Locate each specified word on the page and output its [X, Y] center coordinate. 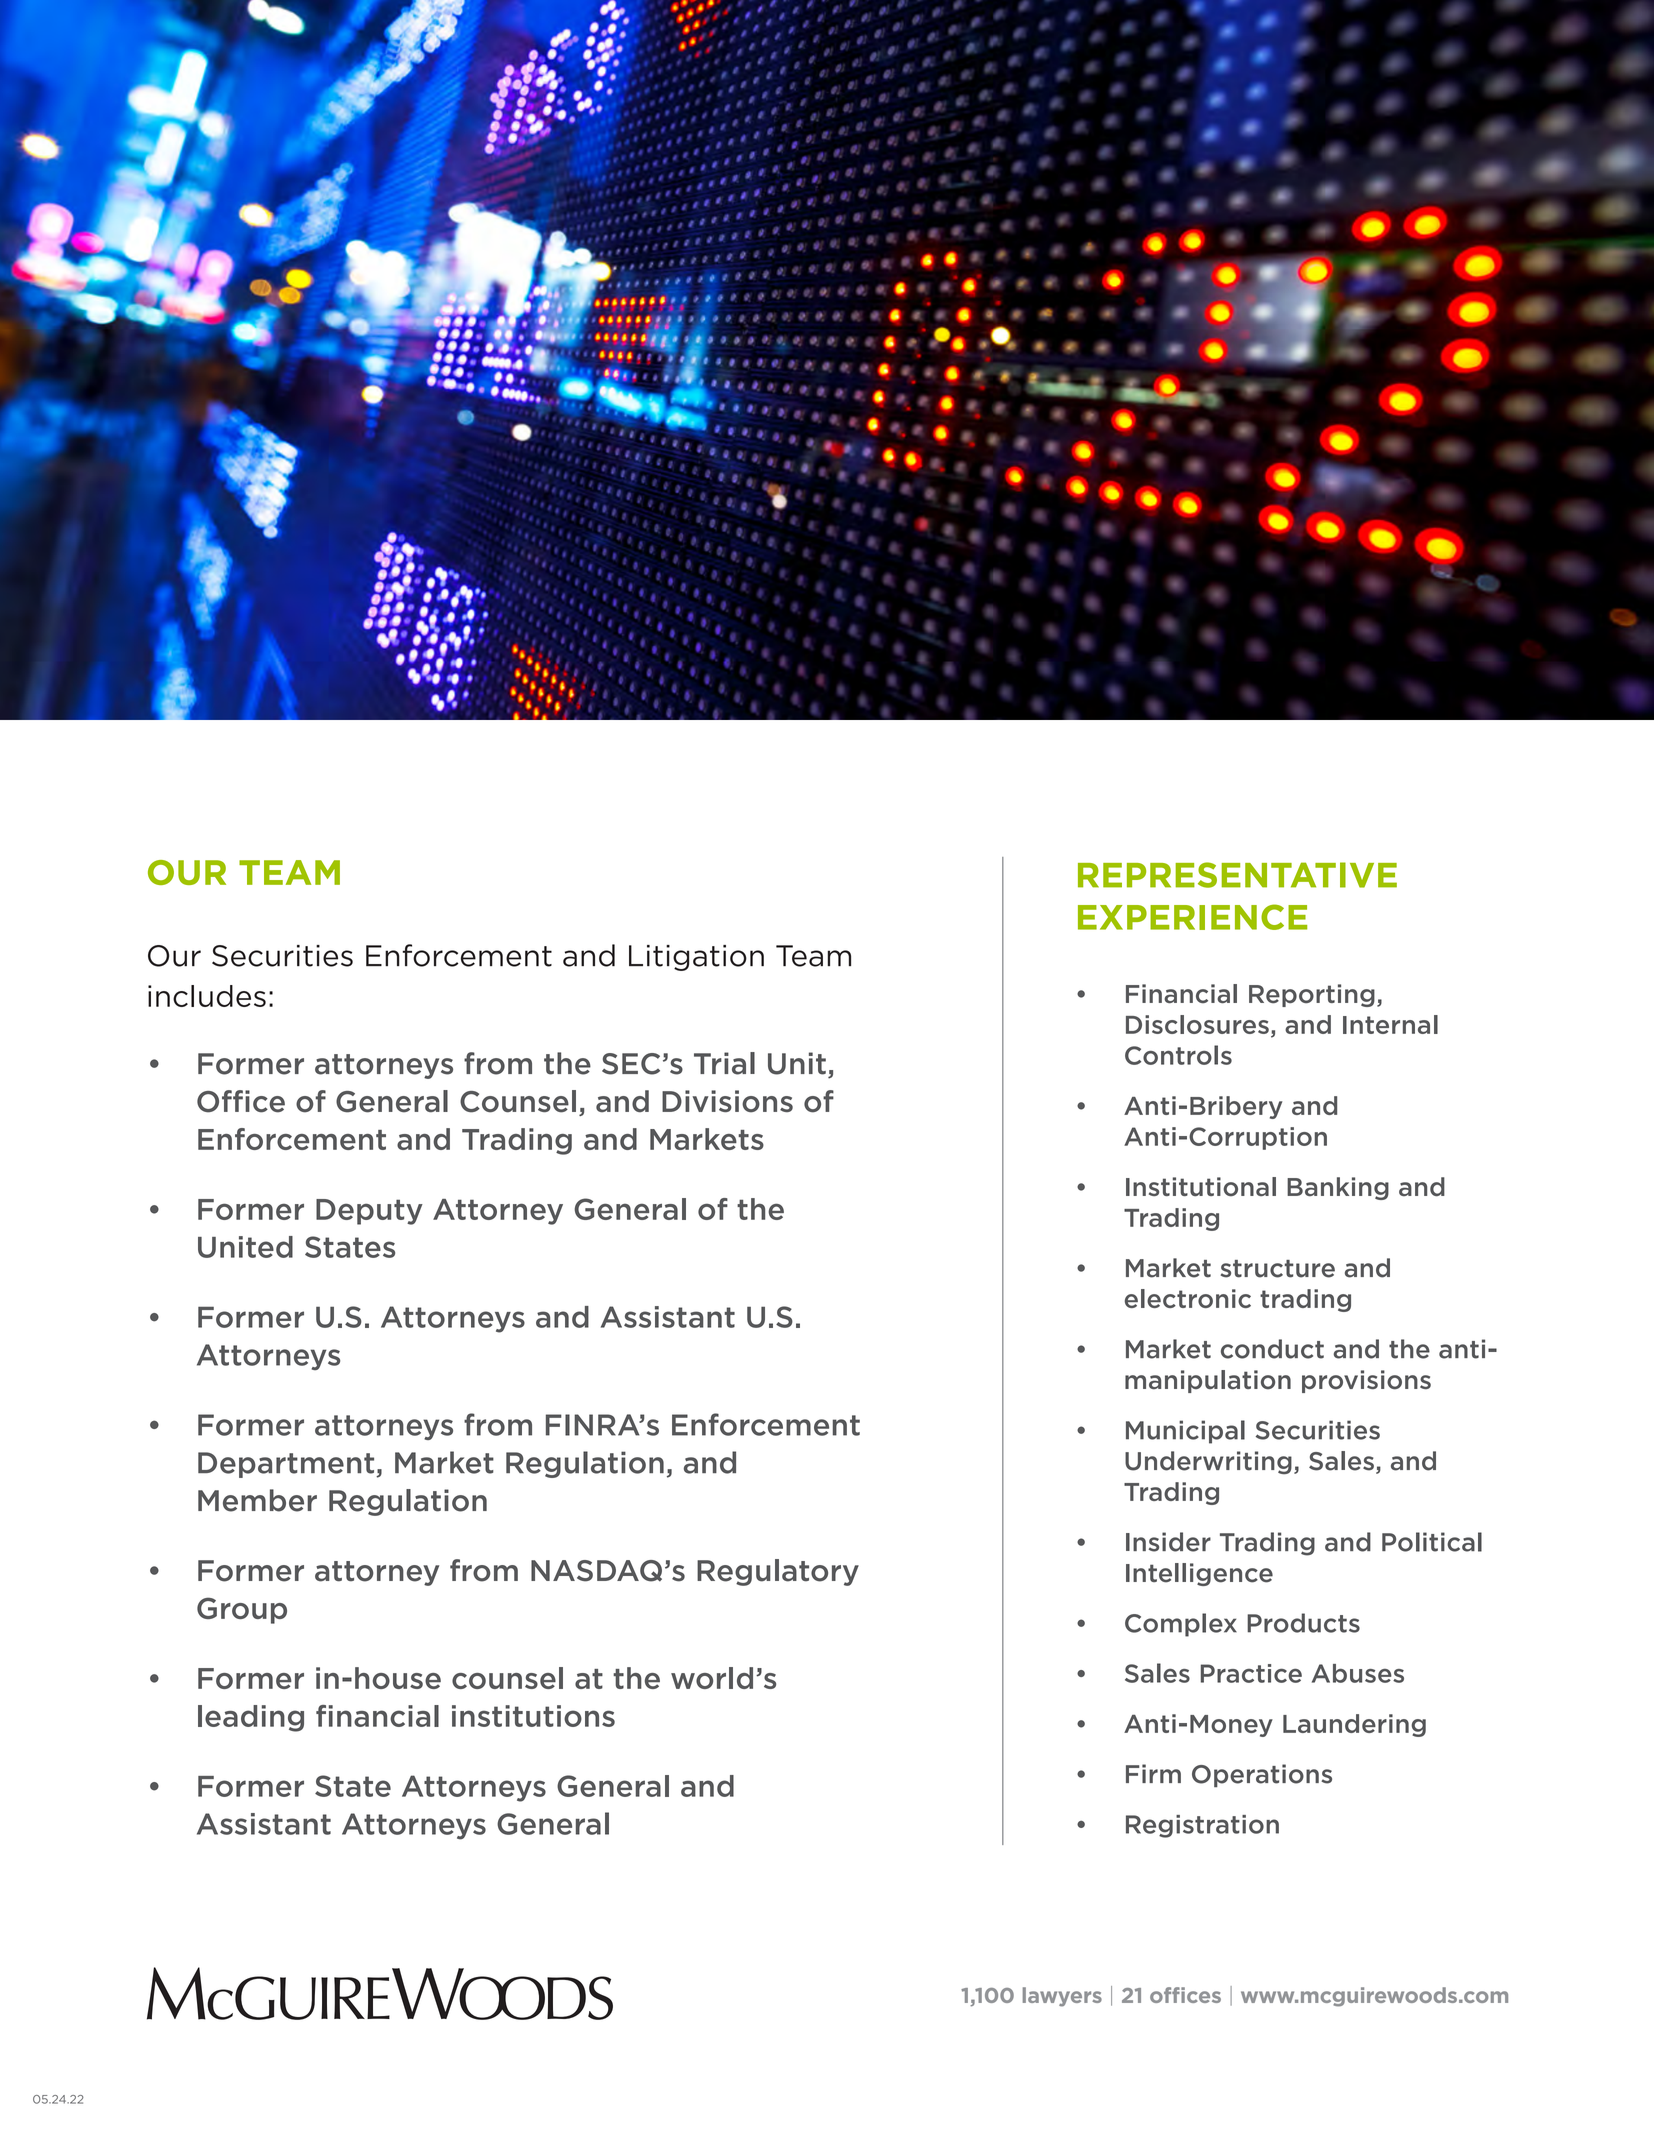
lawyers [1062, 1997]
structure [1278, 1269]
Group [242, 1610]
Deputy [369, 1212]
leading [251, 1718]
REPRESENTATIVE [1237, 875]
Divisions [727, 1101]
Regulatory [778, 1572]
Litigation [696, 958]
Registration [1202, 1826]
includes [207, 996]
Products [1303, 1623]
